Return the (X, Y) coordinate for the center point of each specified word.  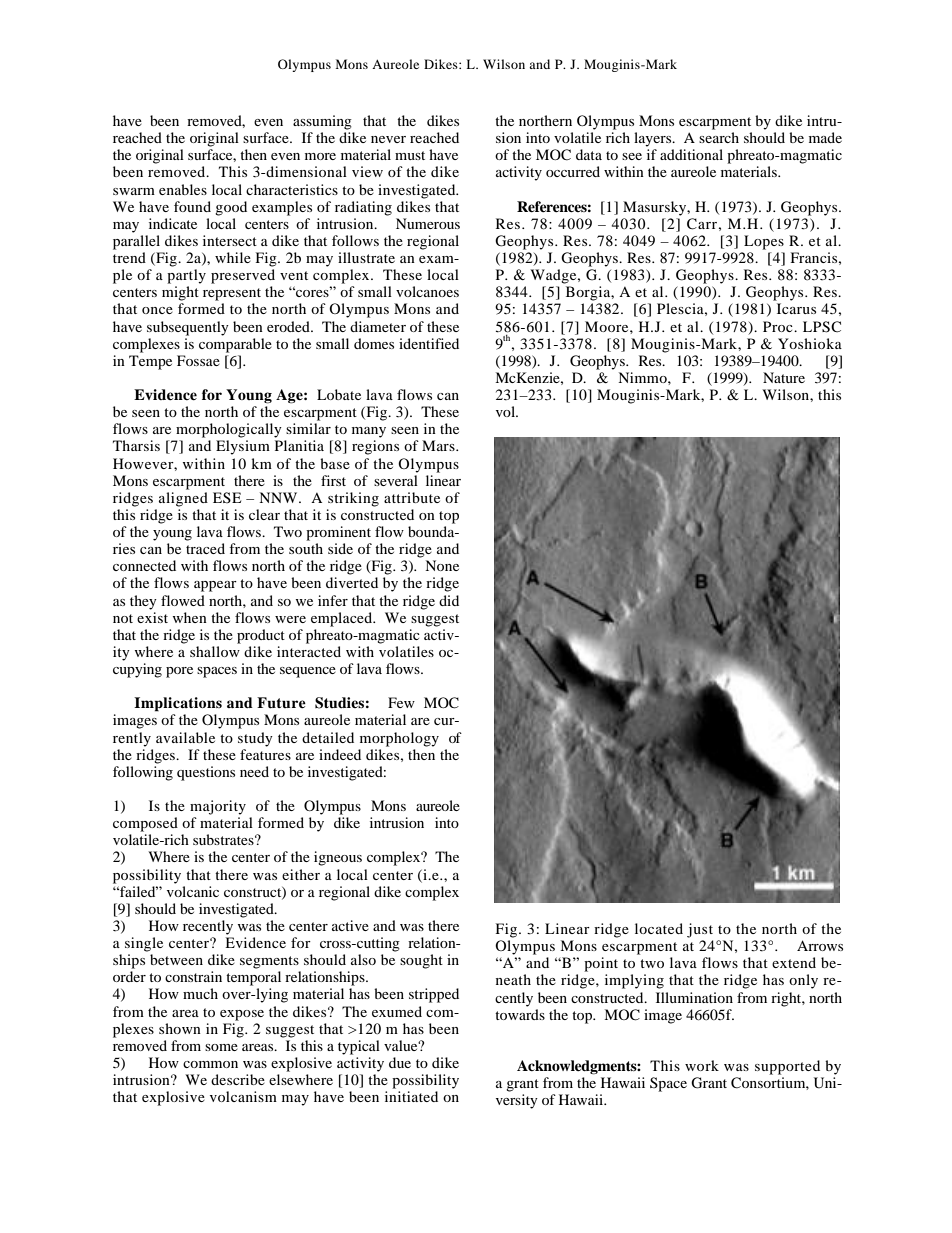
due (400, 1062)
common (210, 1064)
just (700, 930)
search (719, 137)
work (702, 1065)
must (410, 155)
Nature (784, 377)
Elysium (243, 447)
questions (206, 773)
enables (183, 189)
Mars (439, 445)
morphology (399, 739)
